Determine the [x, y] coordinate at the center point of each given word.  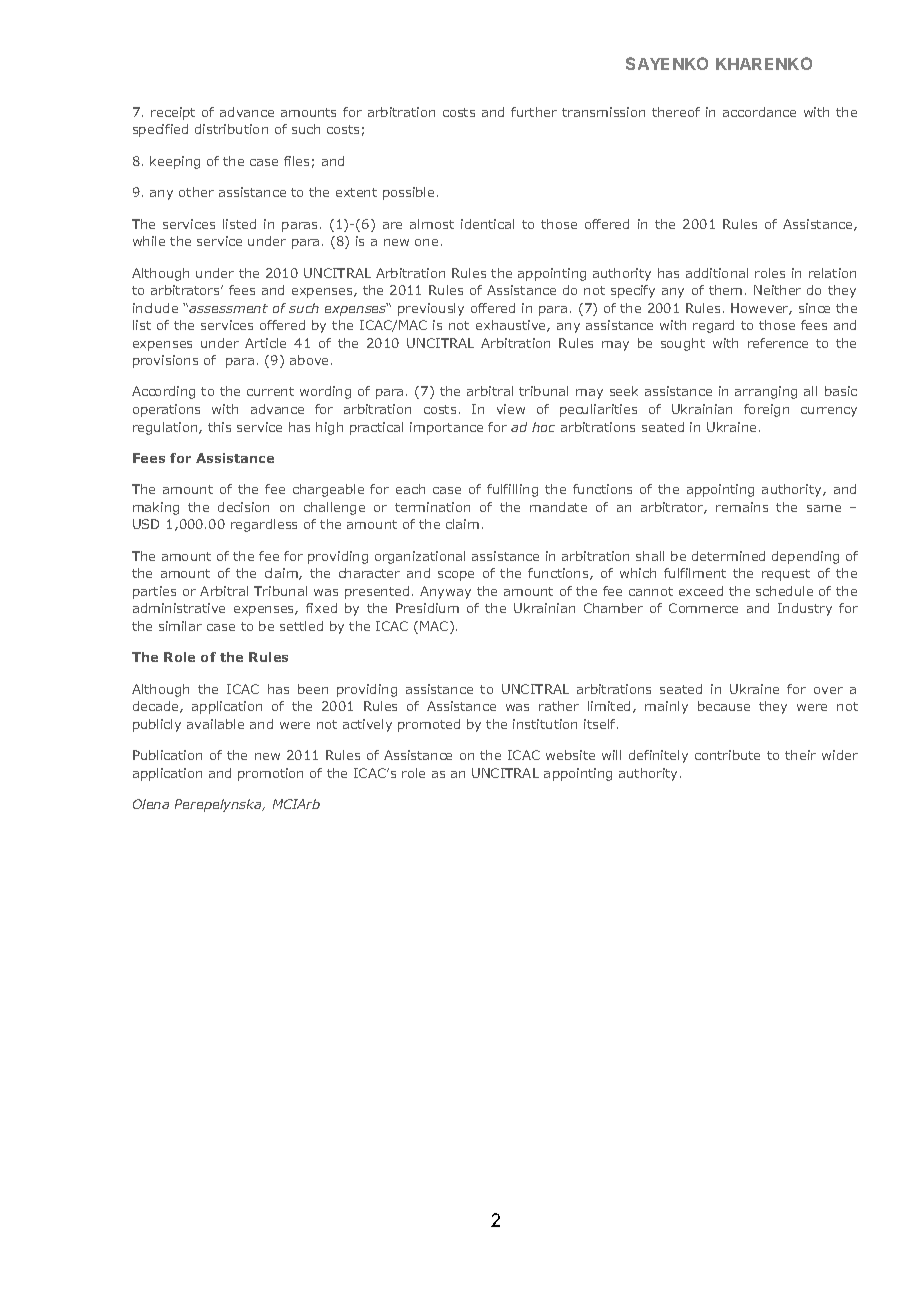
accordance [759, 112]
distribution [231, 129]
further [534, 112]
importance [446, 428]
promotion [270, 774]
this [219, 427]
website [570, 755]
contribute [727, 755]
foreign [766, 410]
